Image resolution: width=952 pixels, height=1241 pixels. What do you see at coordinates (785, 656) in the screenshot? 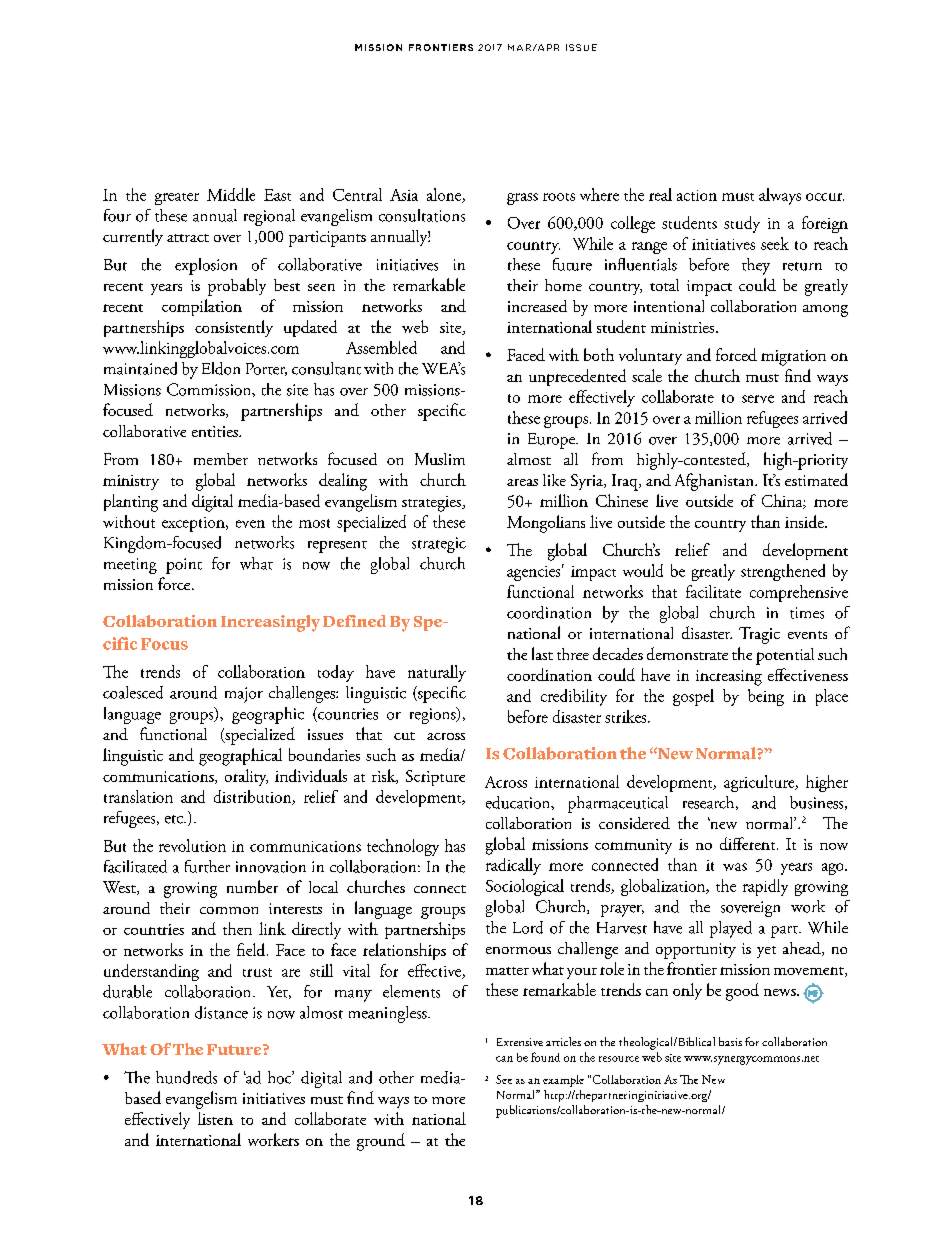
I see `potential` at bounding box center [785, 656].
